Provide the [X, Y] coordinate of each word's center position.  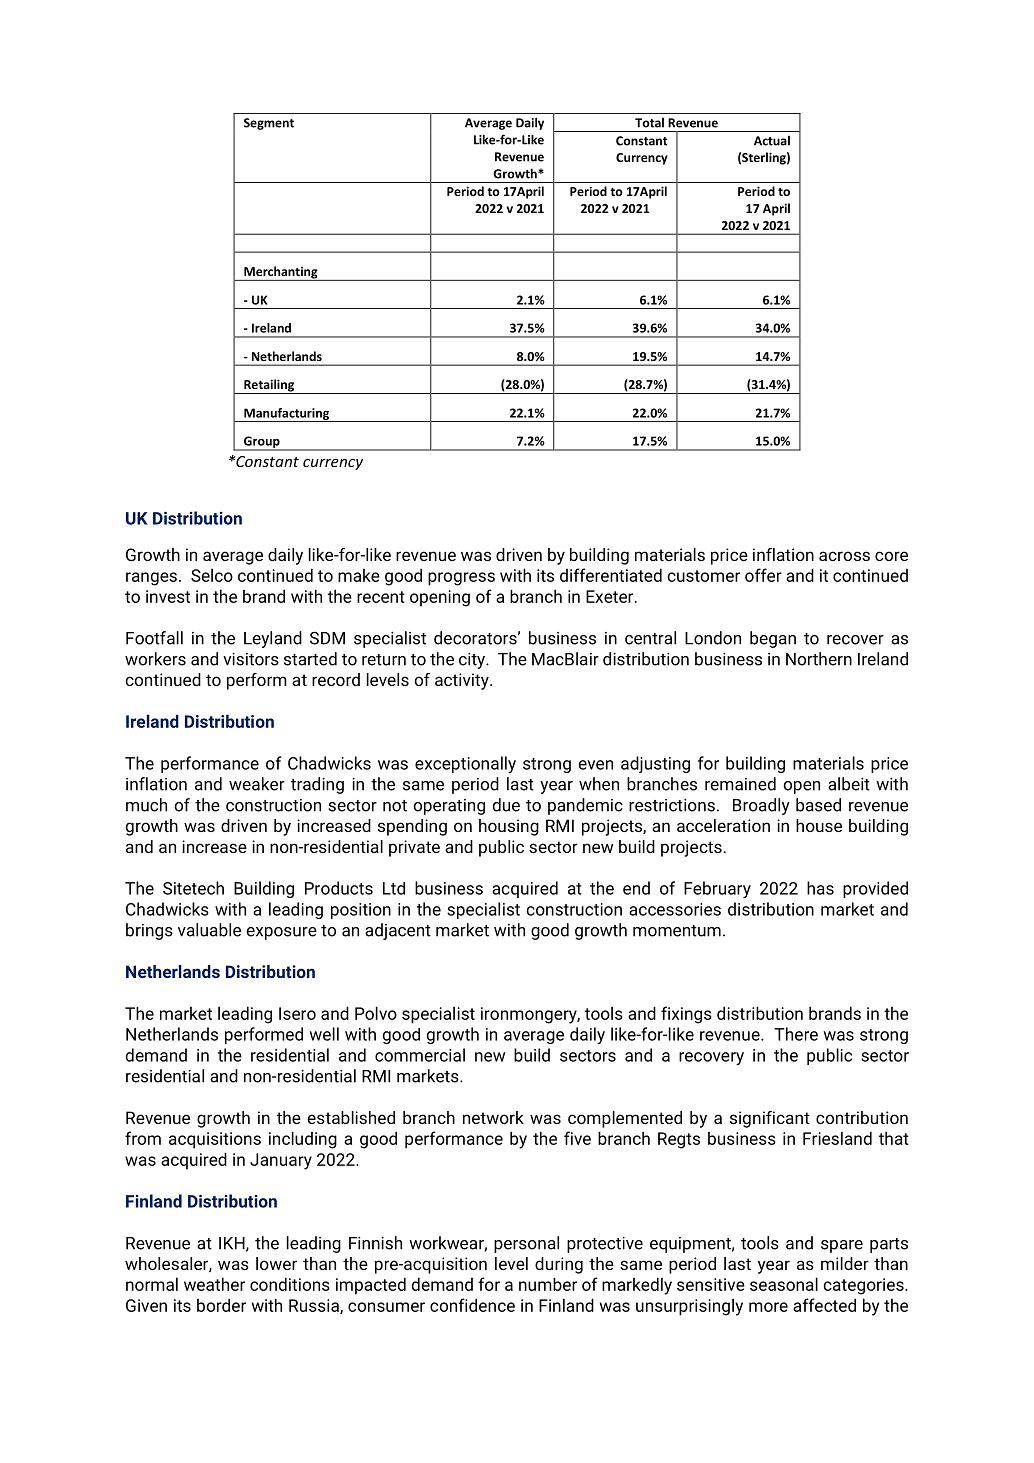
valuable [209, 930]
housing [509, 827]
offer [763, 575]
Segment [269, 124]
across [844, 556]
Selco [212, 575]
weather [214, 1284]
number [548, 1284]
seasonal [784, 1284]
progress [461, 579]
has [820, 888]
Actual [772, 141]
